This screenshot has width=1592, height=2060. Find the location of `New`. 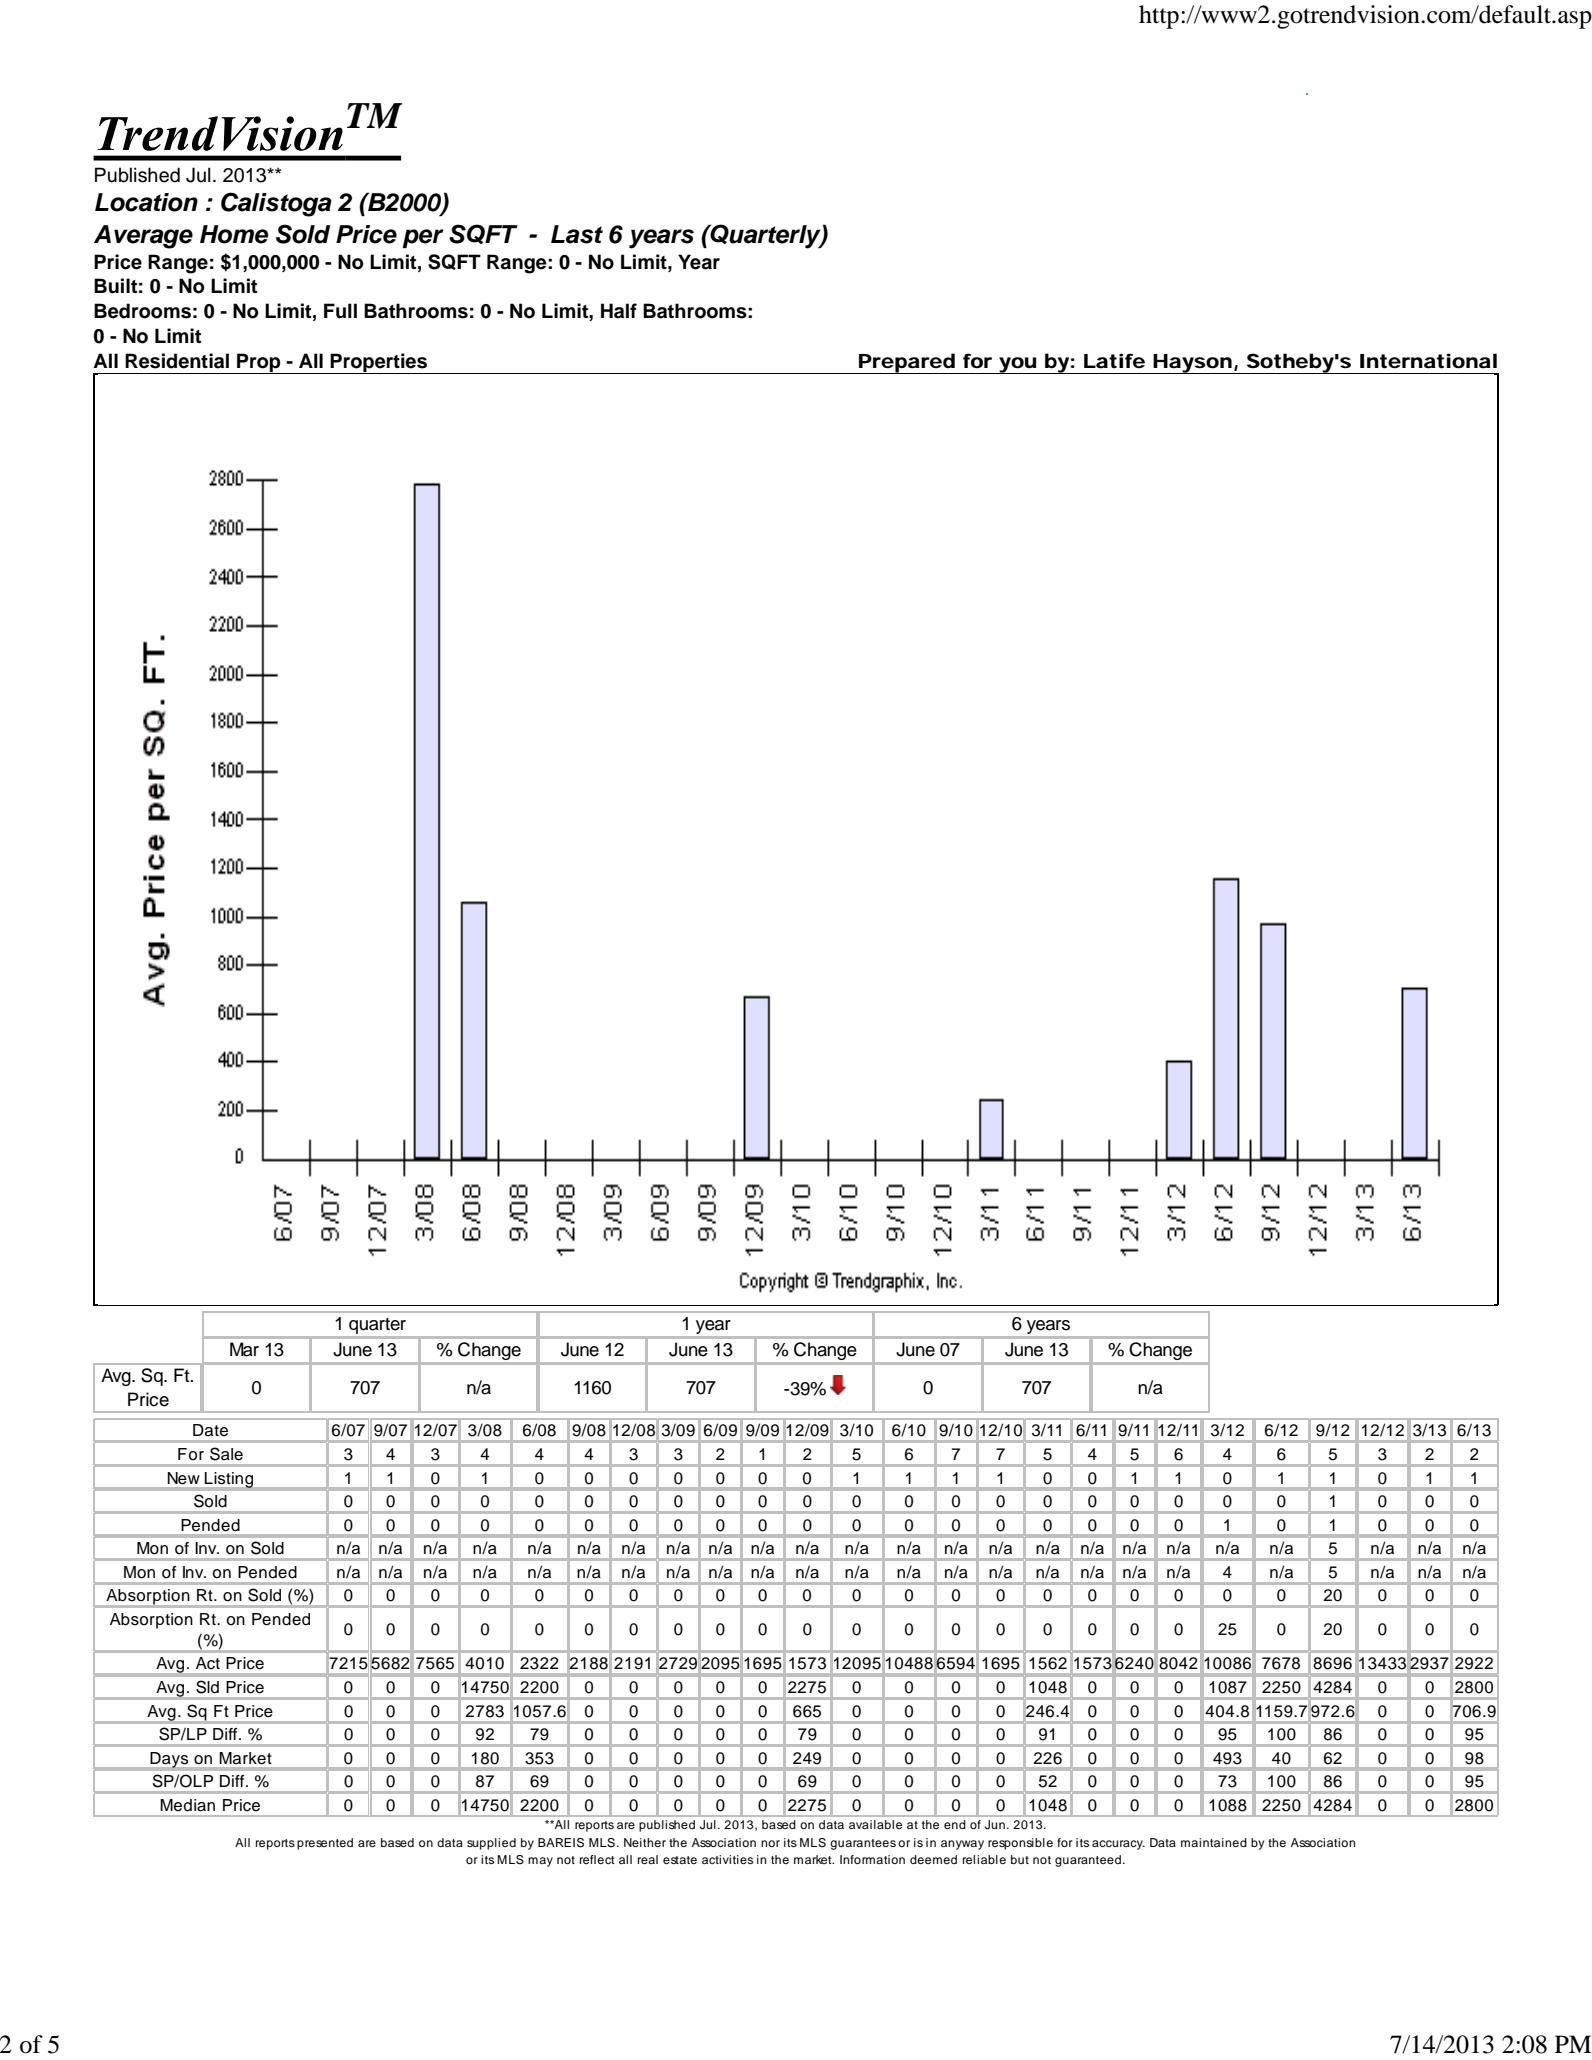

New is located at coordinates (184, 1478).
